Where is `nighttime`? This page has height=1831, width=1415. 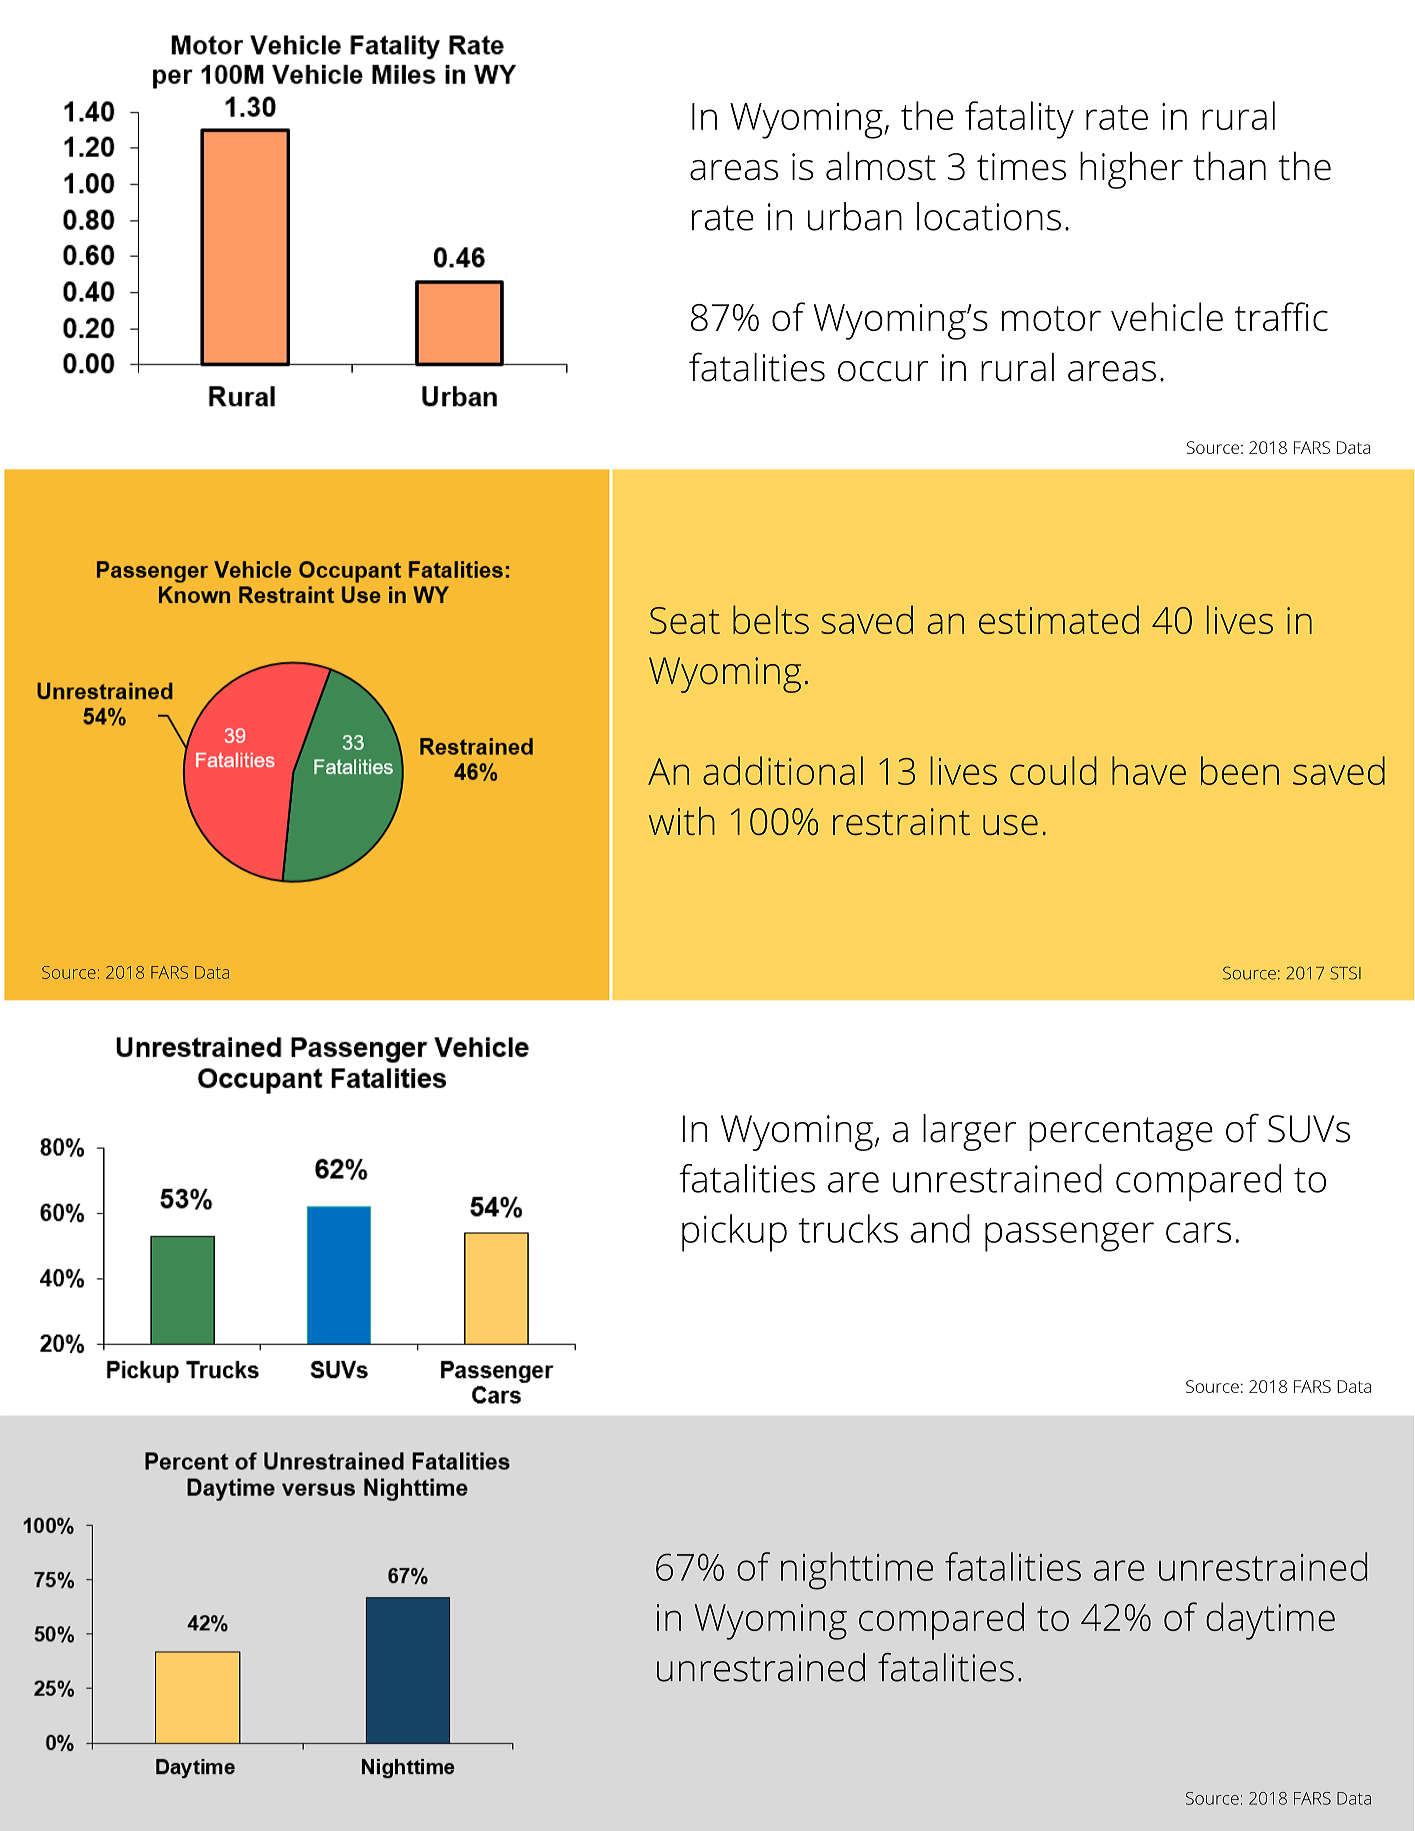
nighttime is located at coordinates (857, 1571).
